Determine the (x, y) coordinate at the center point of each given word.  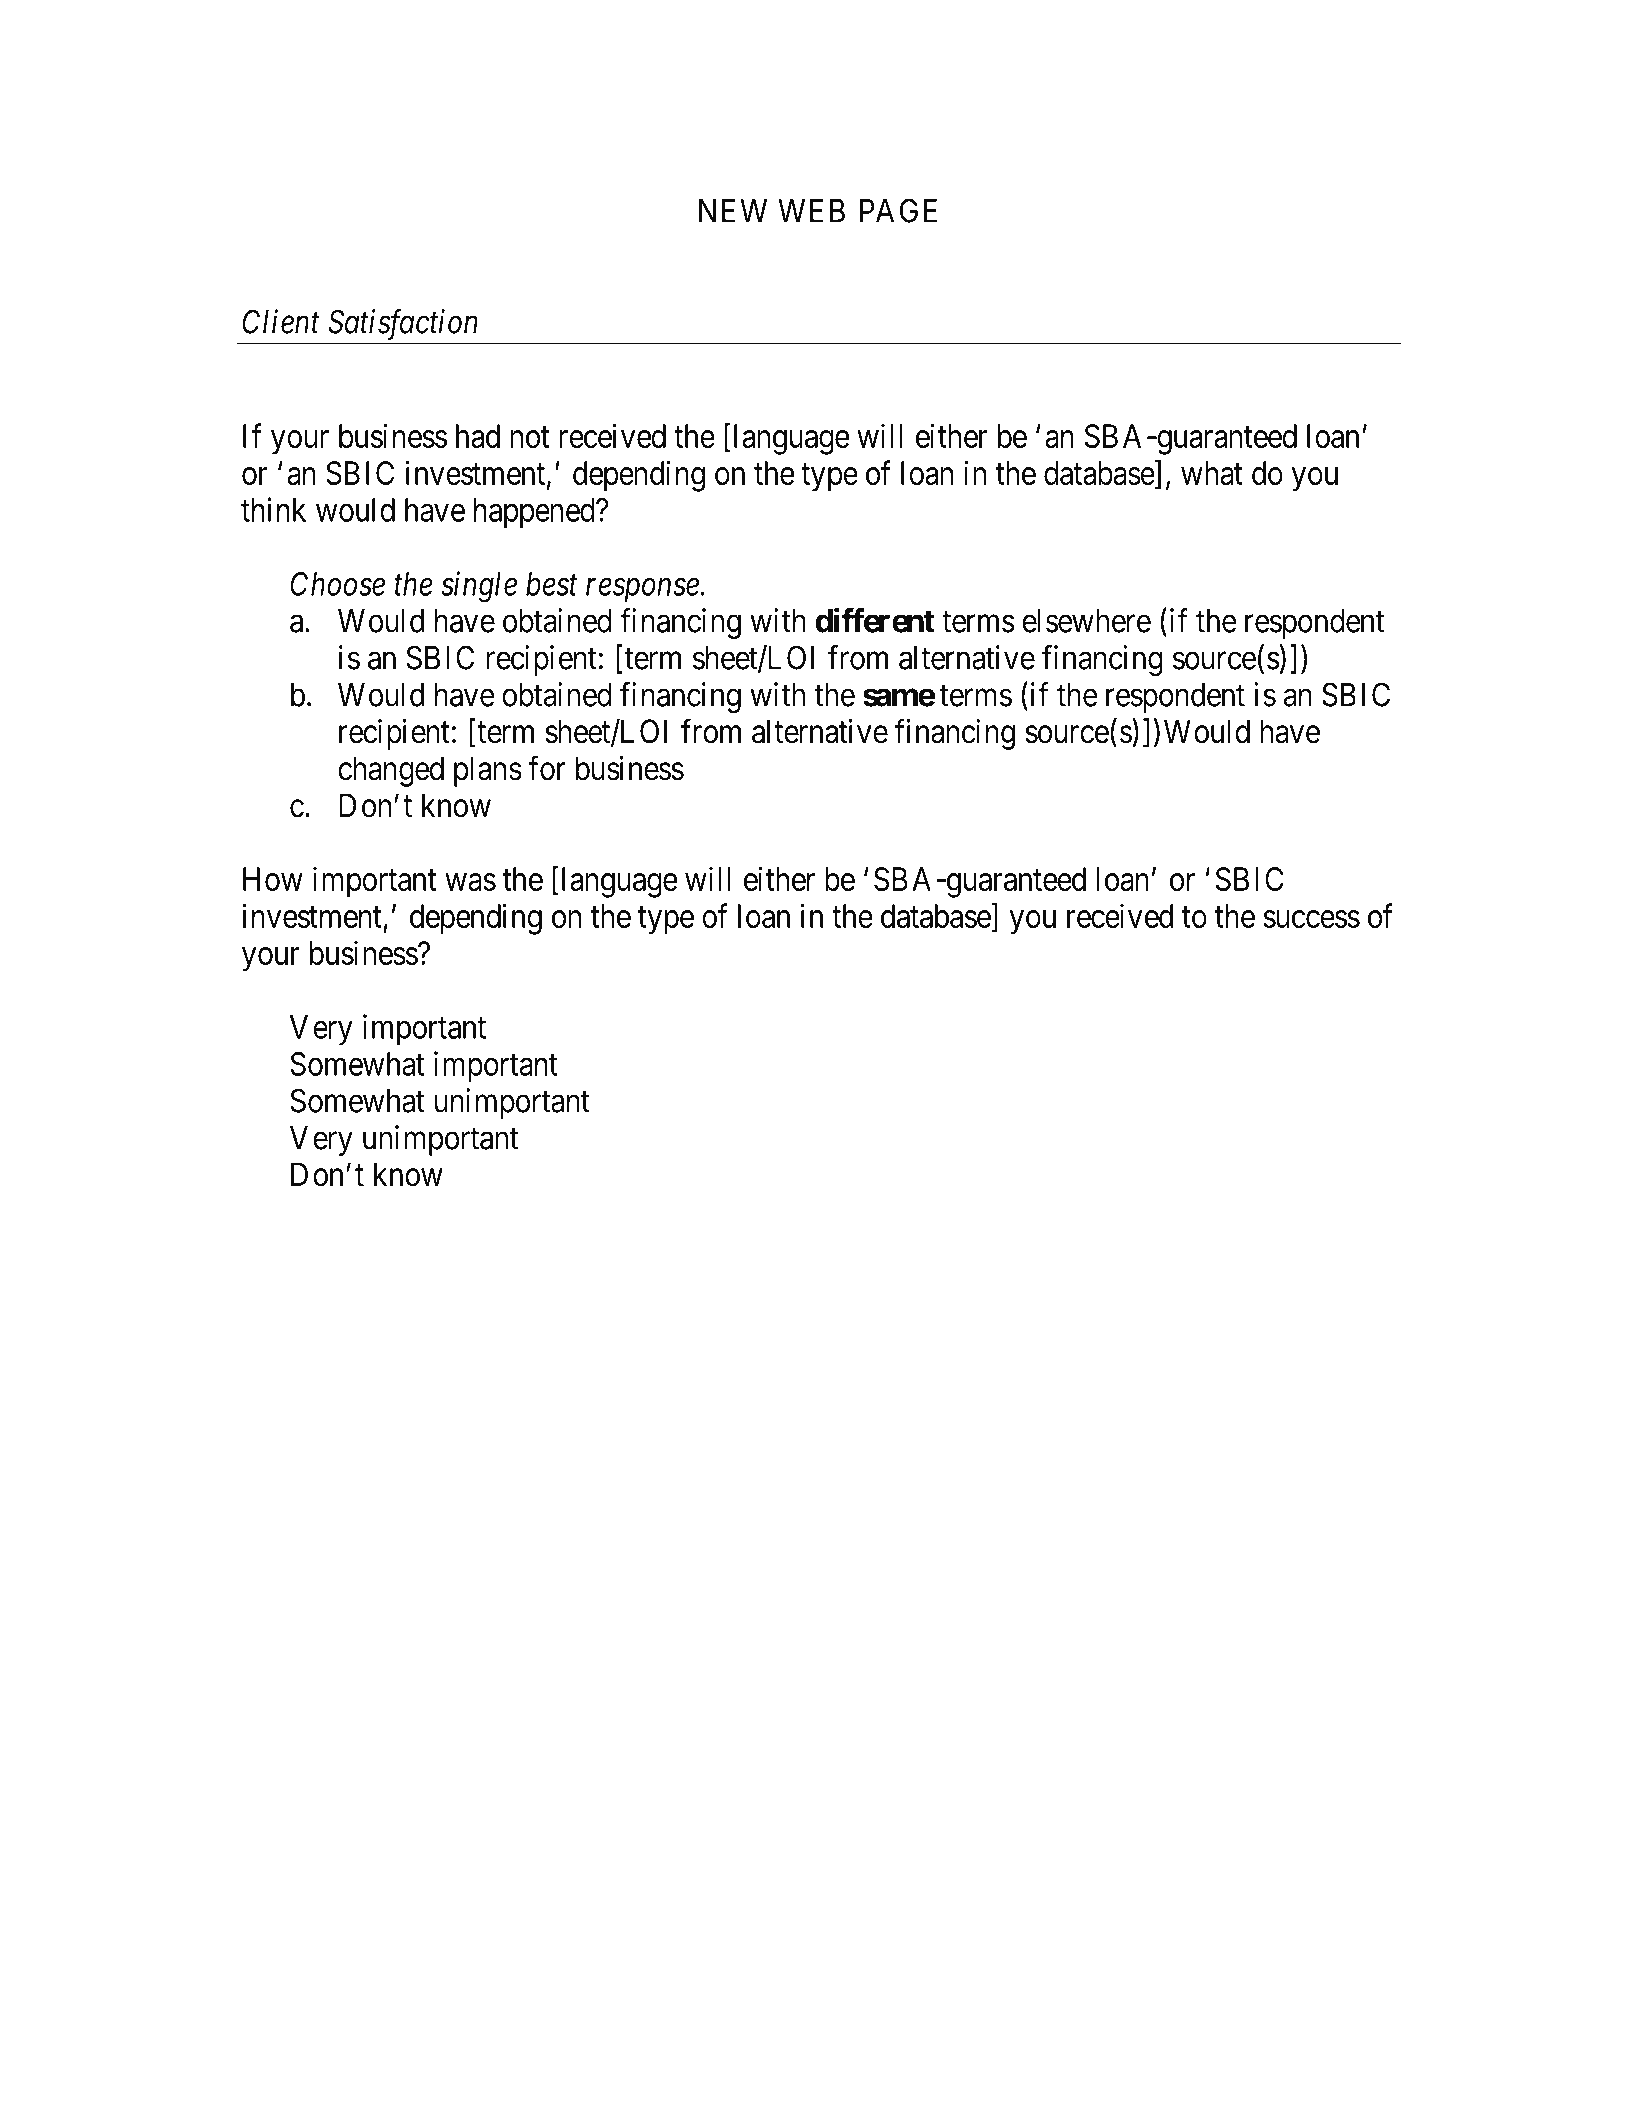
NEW (733, 211)
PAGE (898, 210)
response (643, 590)
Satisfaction (402, 325)
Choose (338, 584)
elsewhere (1086, 621)
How (273, 879)
